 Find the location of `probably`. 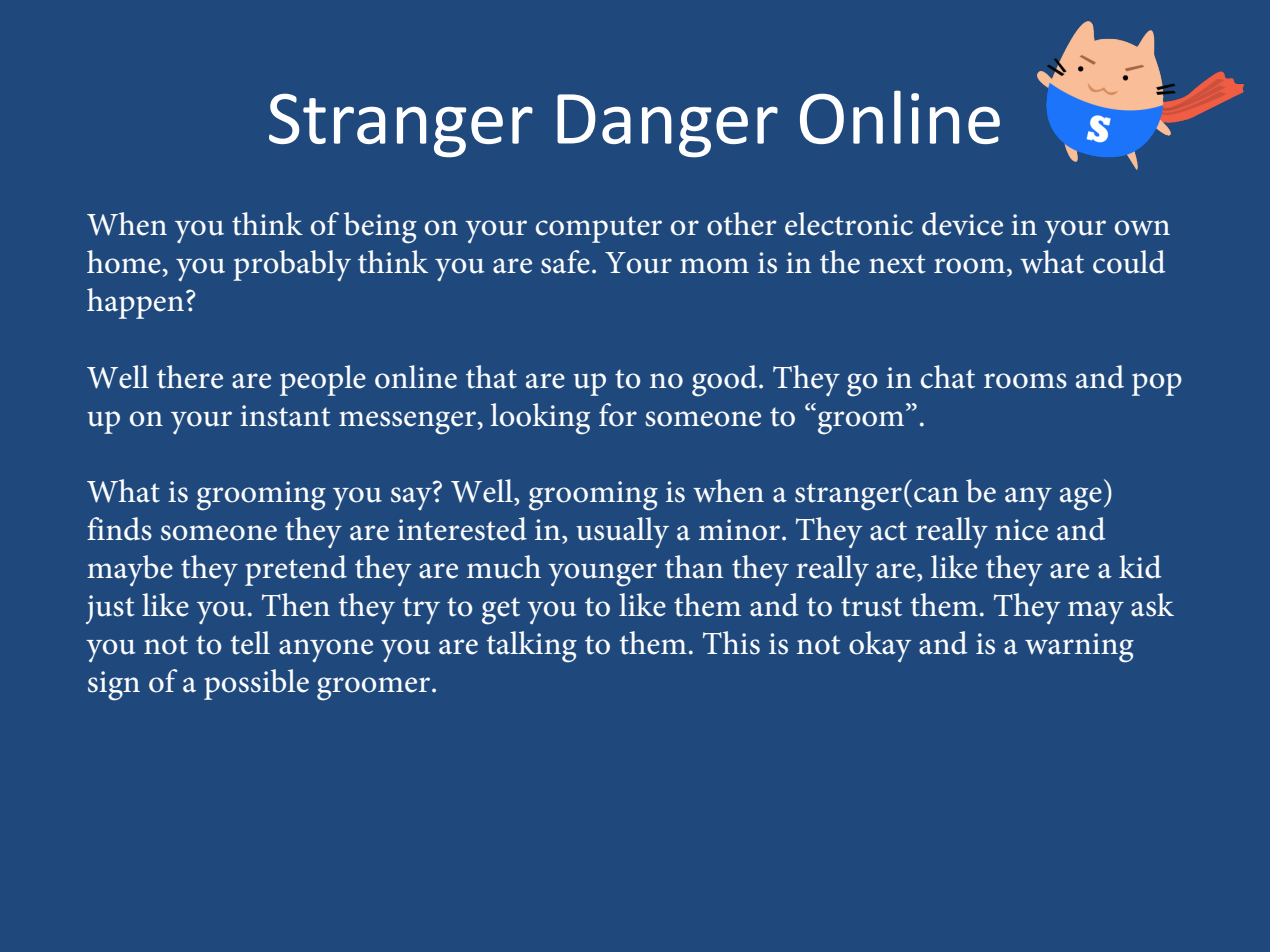

probably is located at coordinates (292, 265).
